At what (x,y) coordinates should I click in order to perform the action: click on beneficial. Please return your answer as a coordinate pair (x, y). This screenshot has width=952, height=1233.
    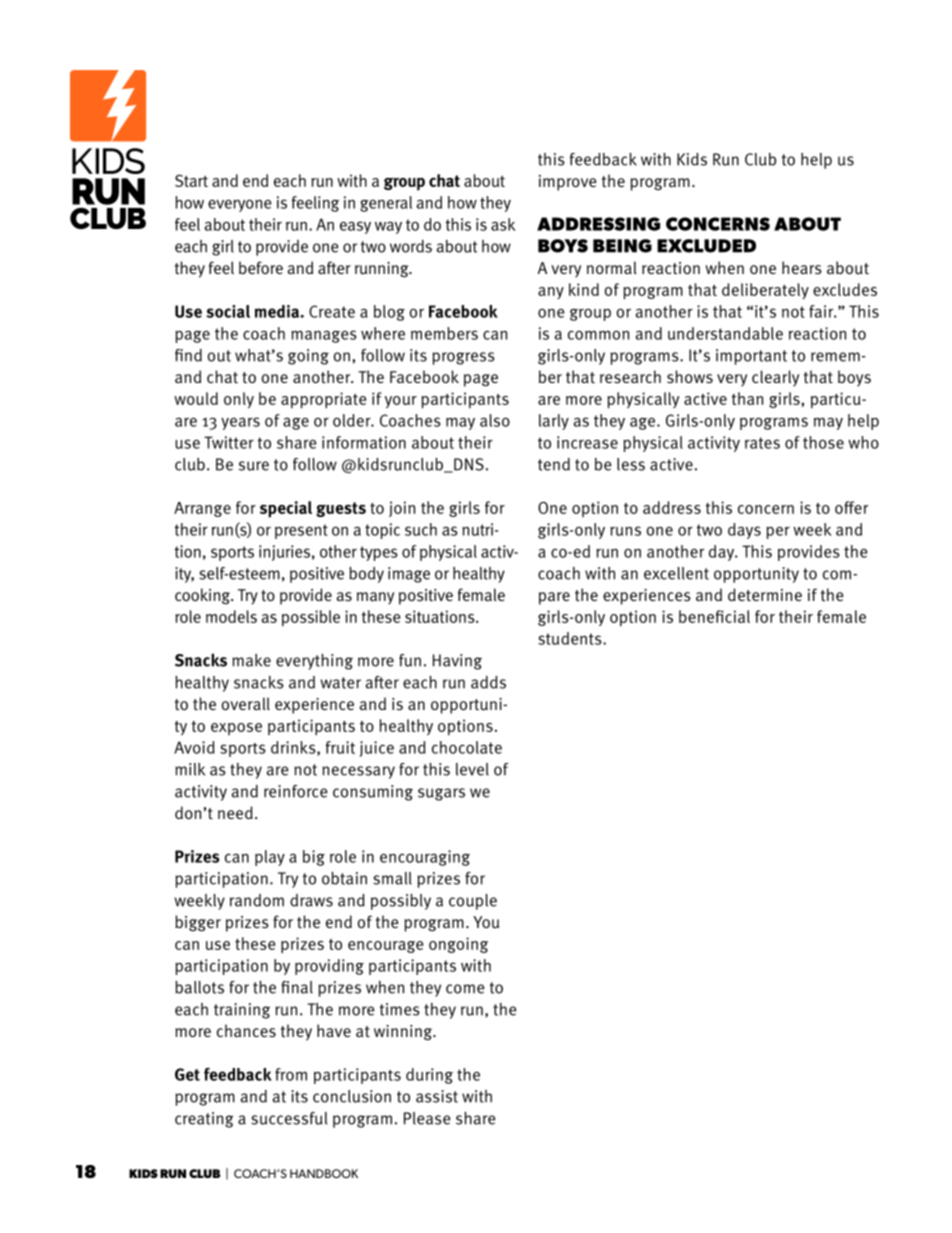
    Looking at the image, I should click on (714, 616).
